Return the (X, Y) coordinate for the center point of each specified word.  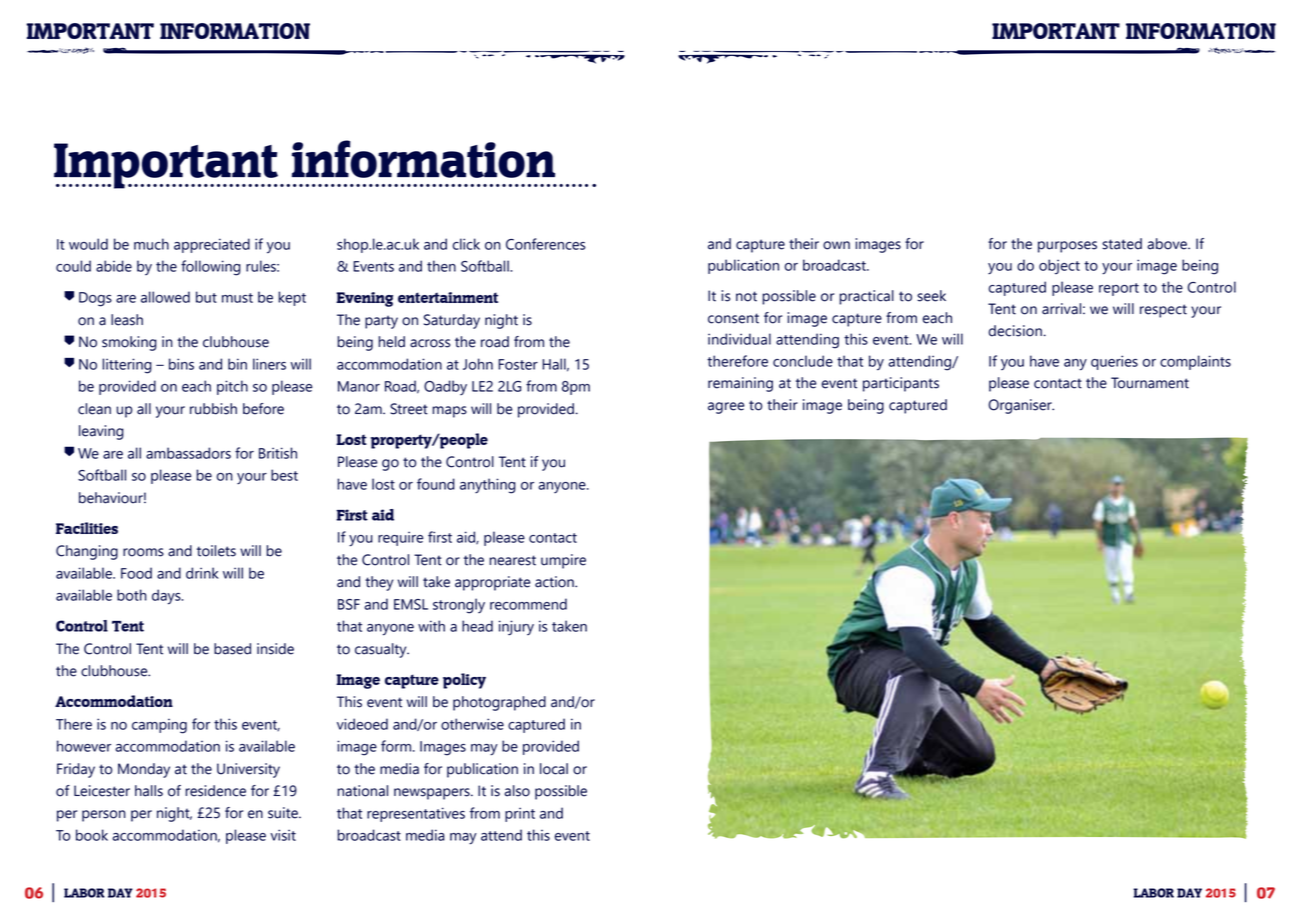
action (555, 582)
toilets (216, 551)
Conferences (545, 244)
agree (726, 408)
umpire (563, 561)
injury (516, 628)
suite (284, 813)
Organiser (1021, 406)
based (232, 649)
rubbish (213, 409)
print (520, 814)
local (554, 769)
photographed (499, 703)
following (211, 268)
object (1059, 266)
